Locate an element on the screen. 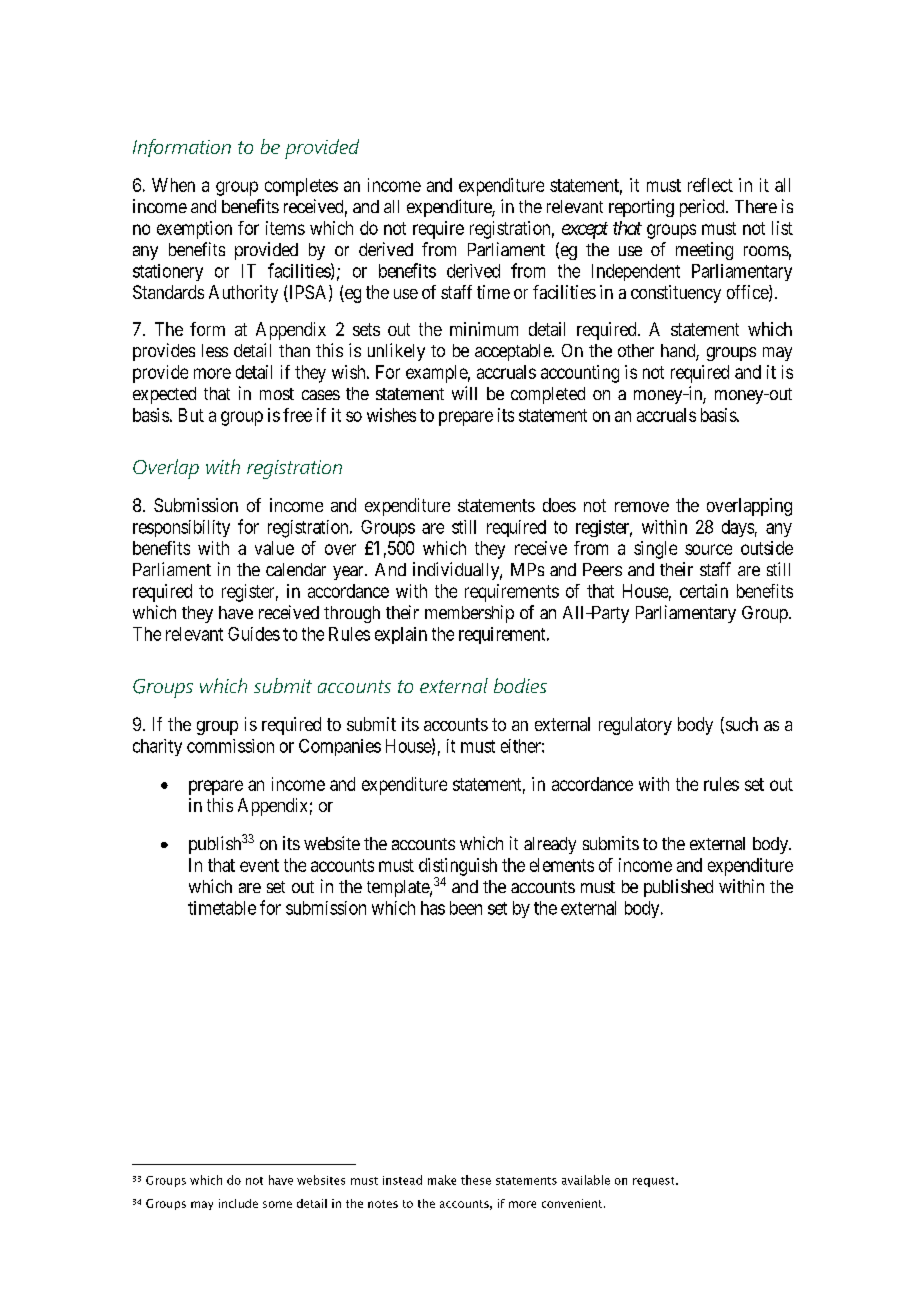 The height and width of the screenshot is (1308, 924). exemption is located at coordinates (194, 230).
